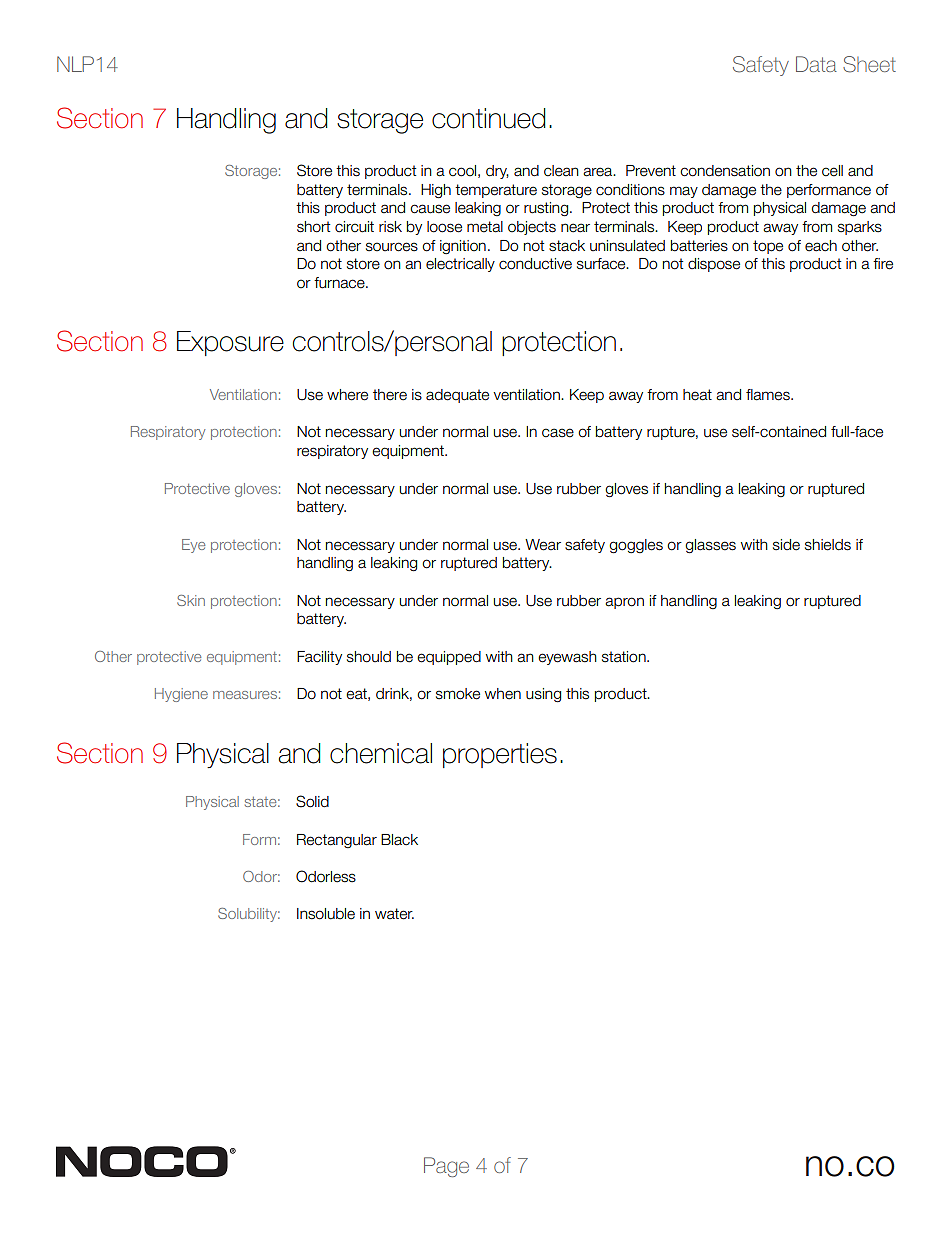 Image resolution: width=952 pixels, height=1233 pixels. Describe the element at coordinates (457, 396) in the document. I see `adequate` at that location.
